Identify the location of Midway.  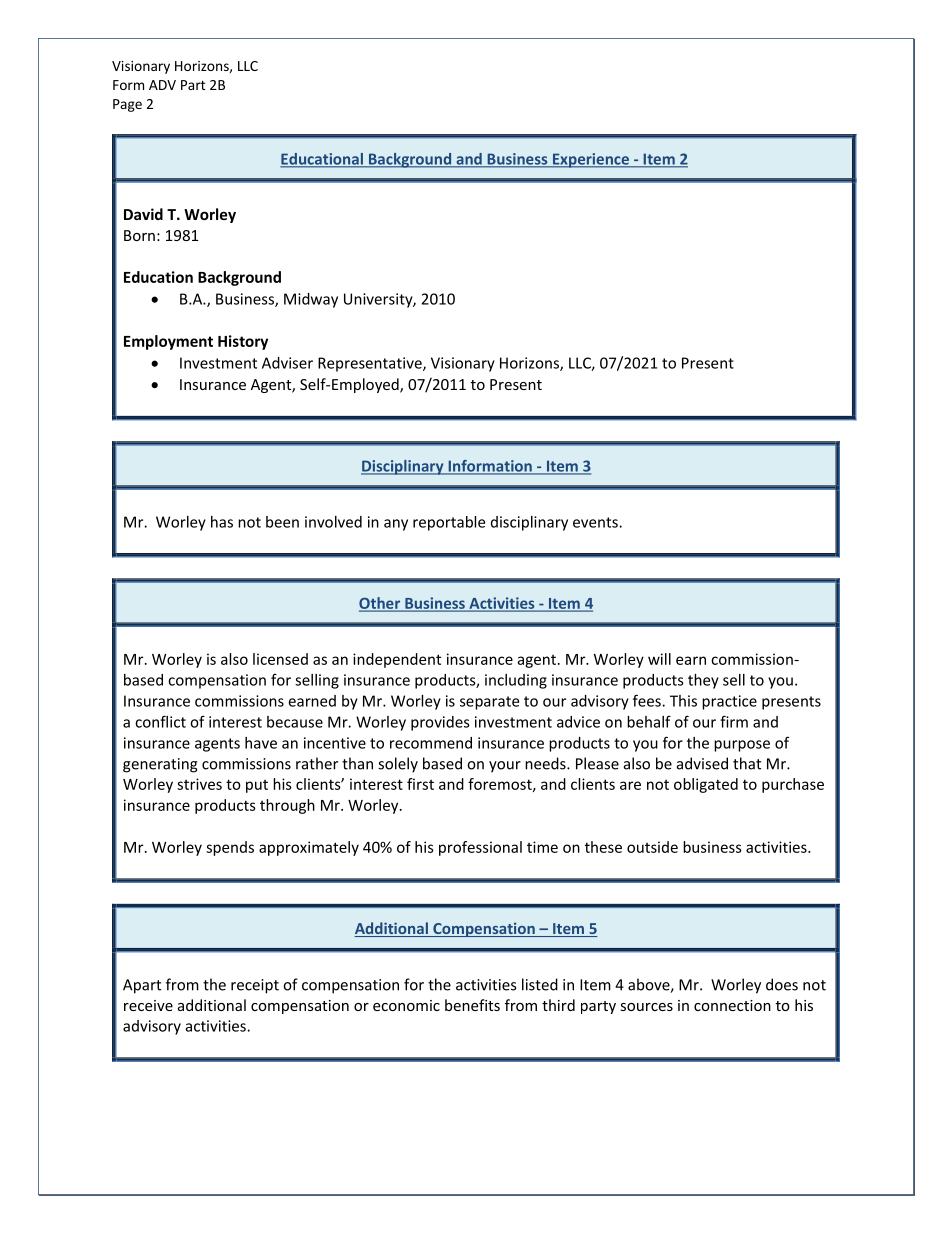
(311, 300).
